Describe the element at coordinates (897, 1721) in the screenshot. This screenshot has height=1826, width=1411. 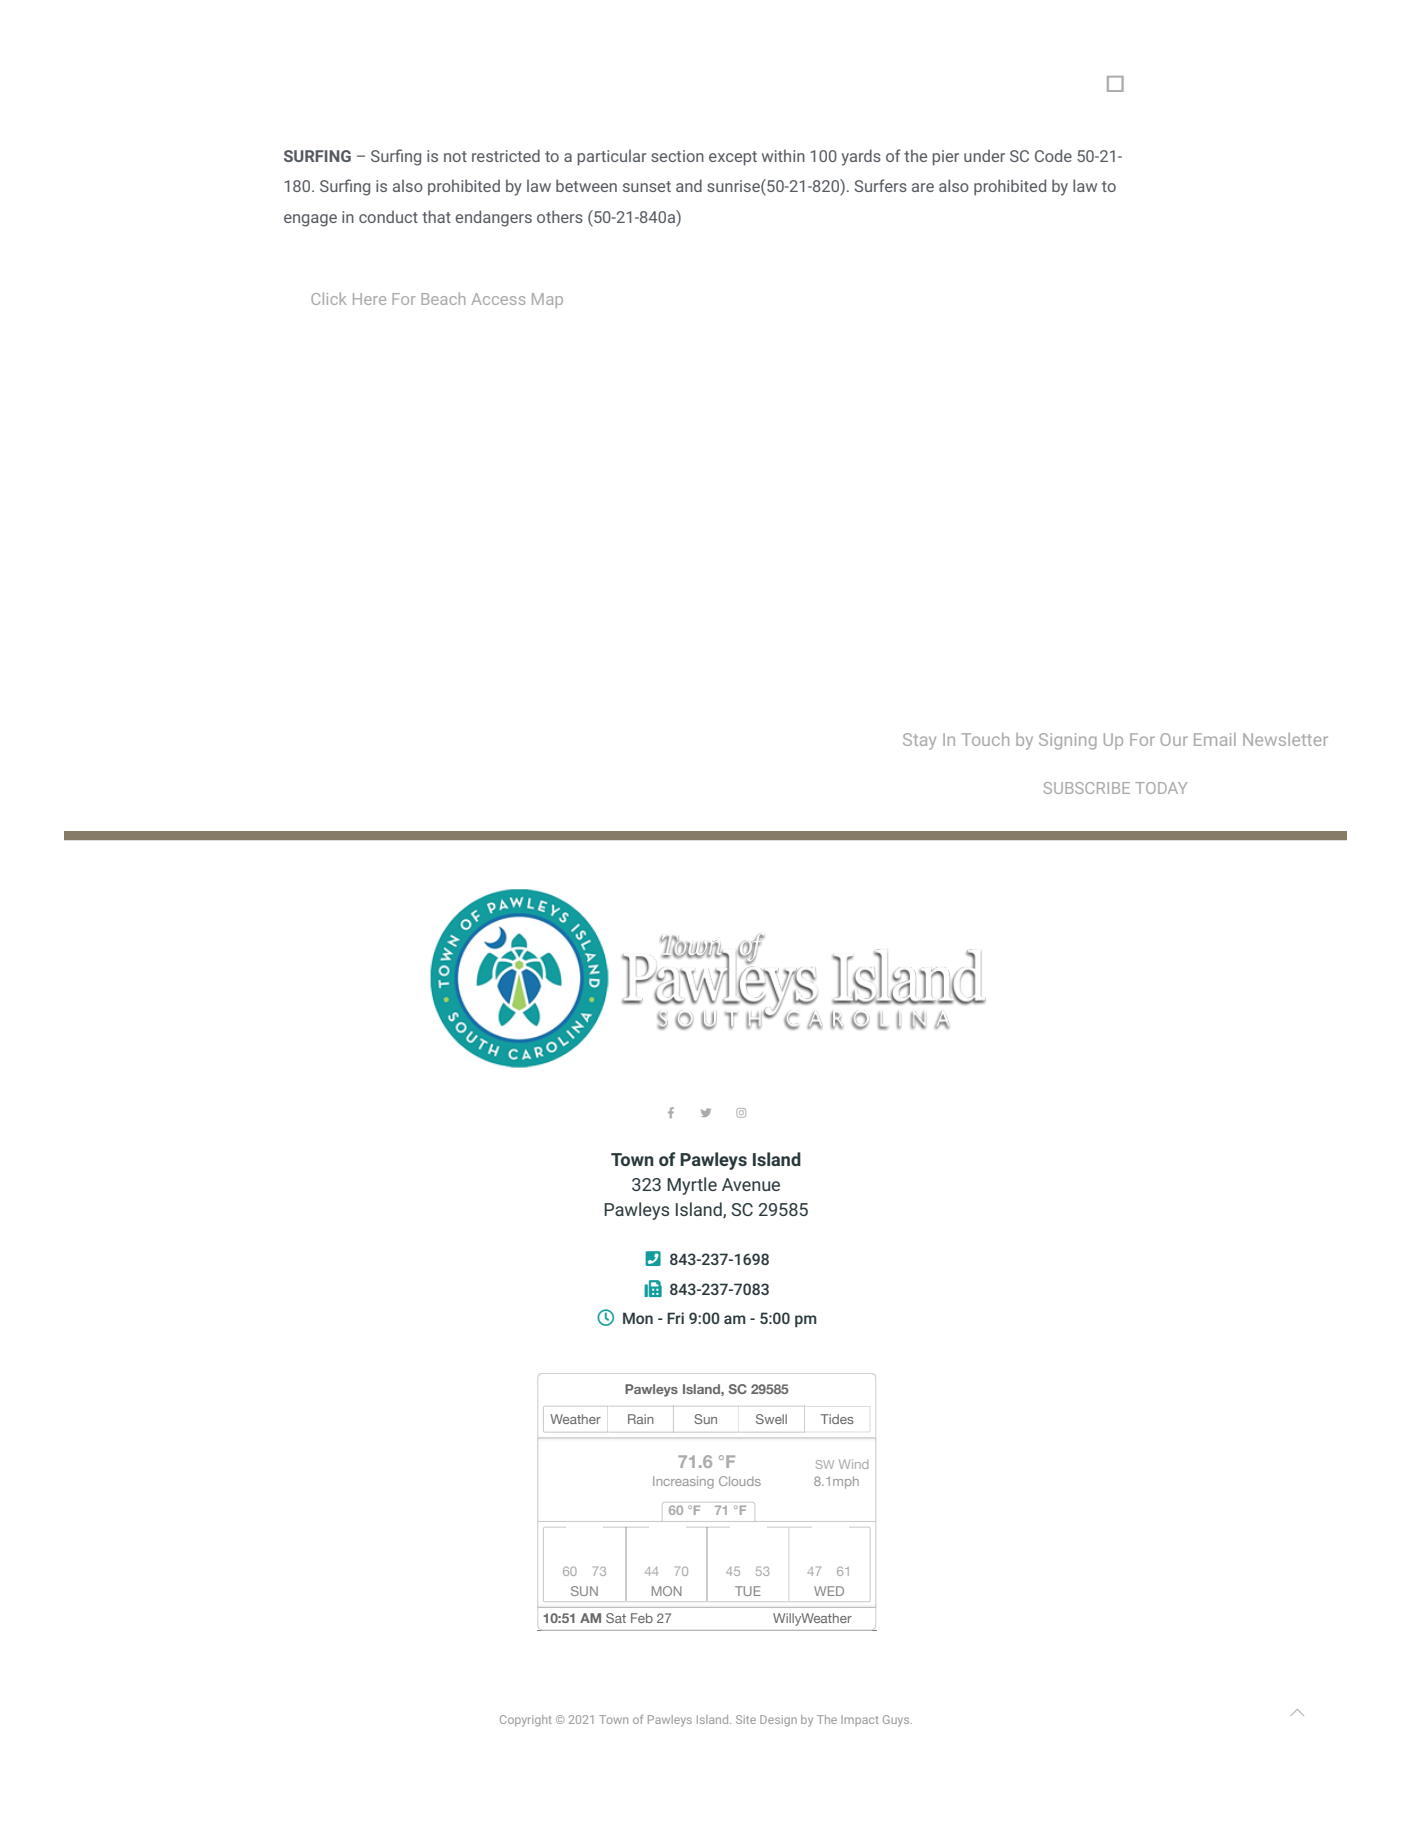
I see `Guys` at that location.
